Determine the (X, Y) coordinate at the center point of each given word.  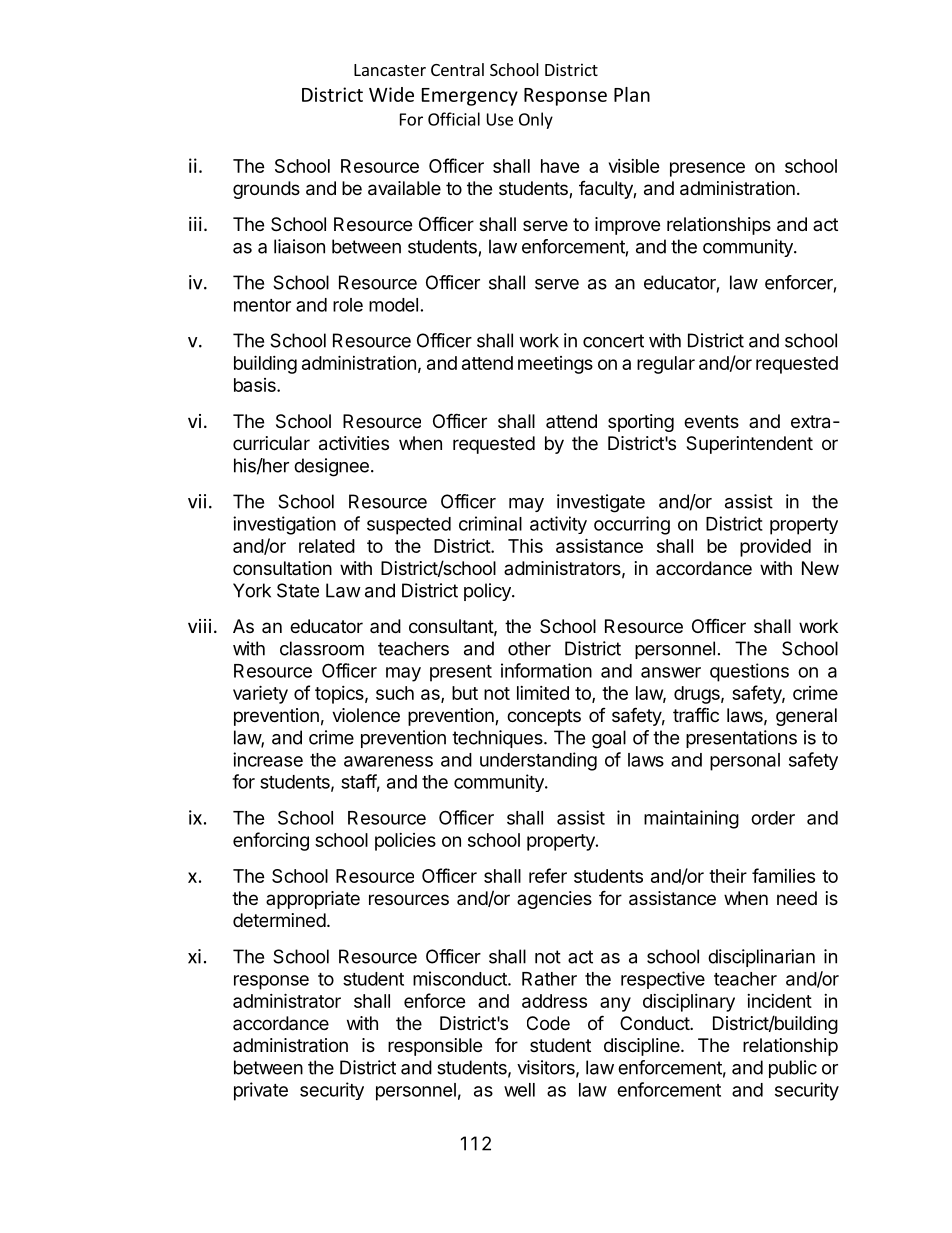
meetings (555, 365)
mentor (262, 305)
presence (707, 169)
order (773, 818)
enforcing (271, 841)
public (793, 1069)
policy (488, 592)
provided (775, 548)
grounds (266, 190)
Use (500, 119)
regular (666, 365)
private (261, 1091)
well (519, 1090)
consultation (282, 568)
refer (548, 875)
